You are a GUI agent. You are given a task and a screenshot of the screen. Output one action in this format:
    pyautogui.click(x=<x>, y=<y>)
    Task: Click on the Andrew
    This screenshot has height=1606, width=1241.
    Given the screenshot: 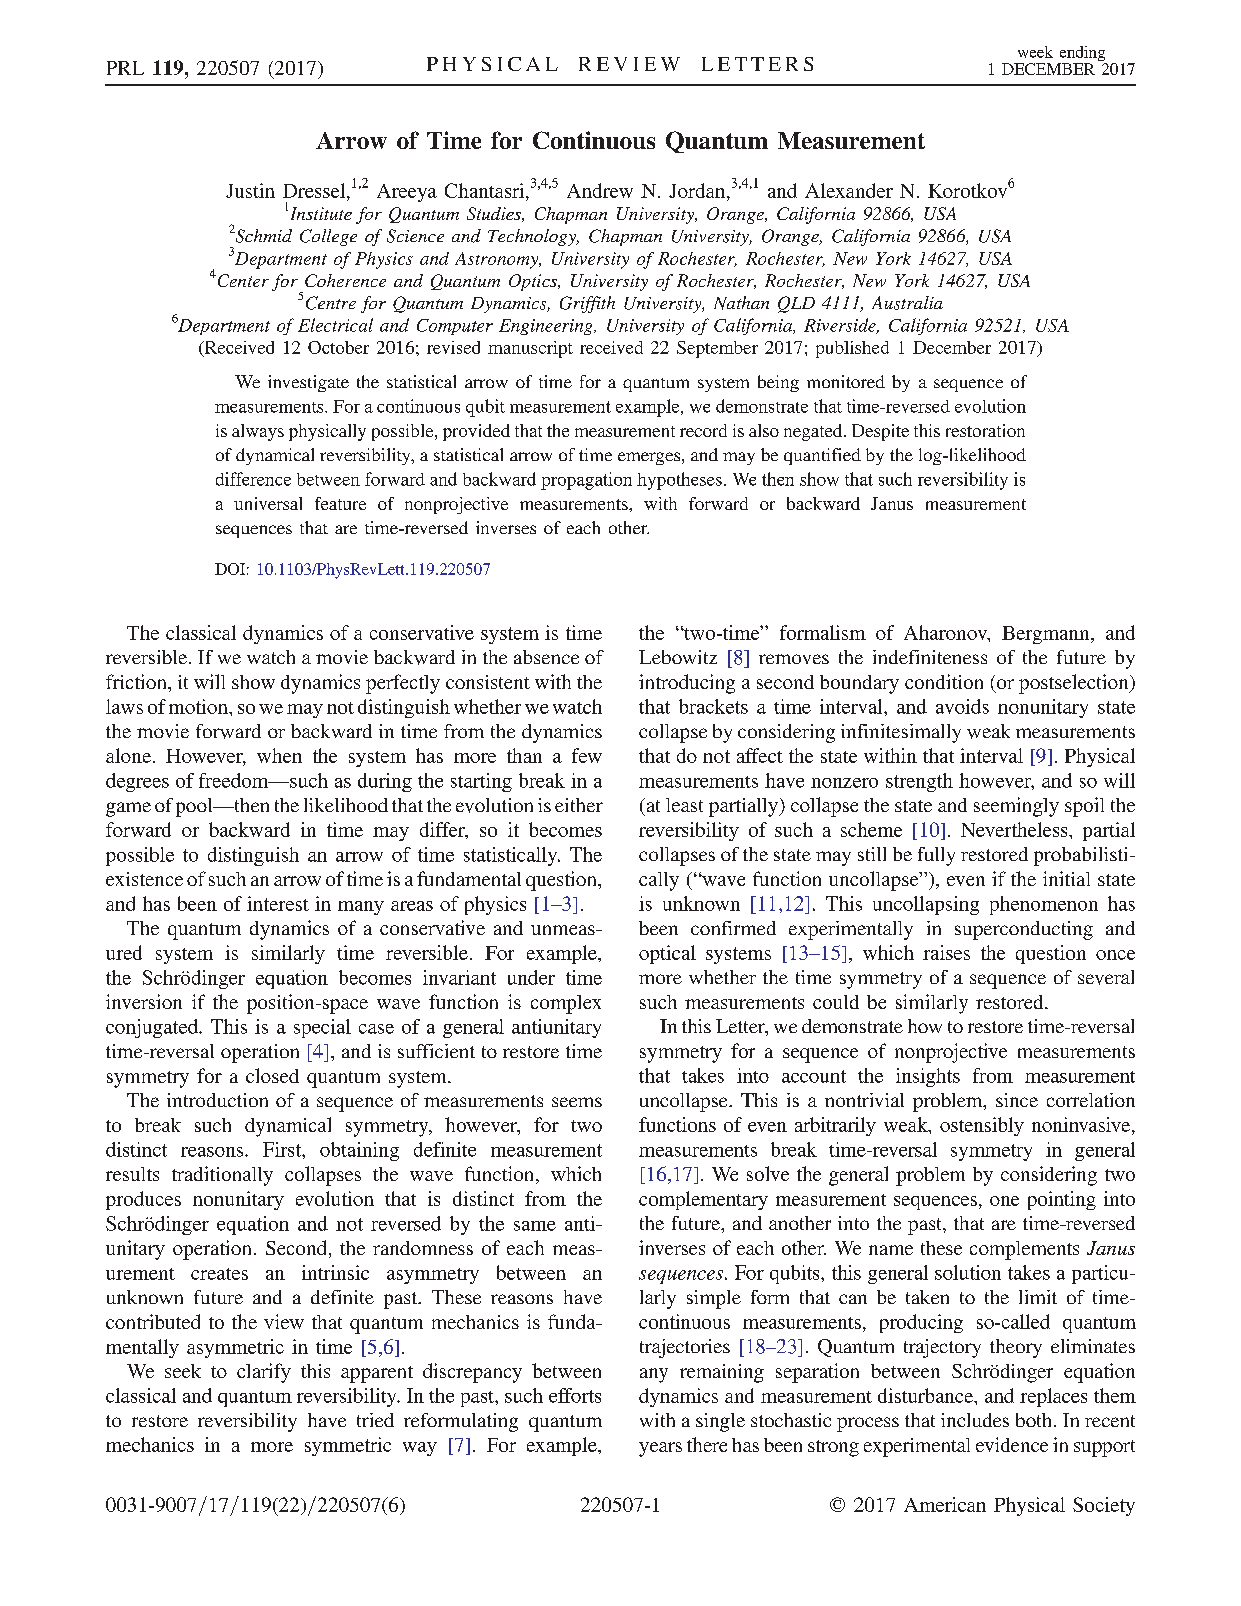 What is the action you would take?
    pyautogui.click(x=600, y=190)
